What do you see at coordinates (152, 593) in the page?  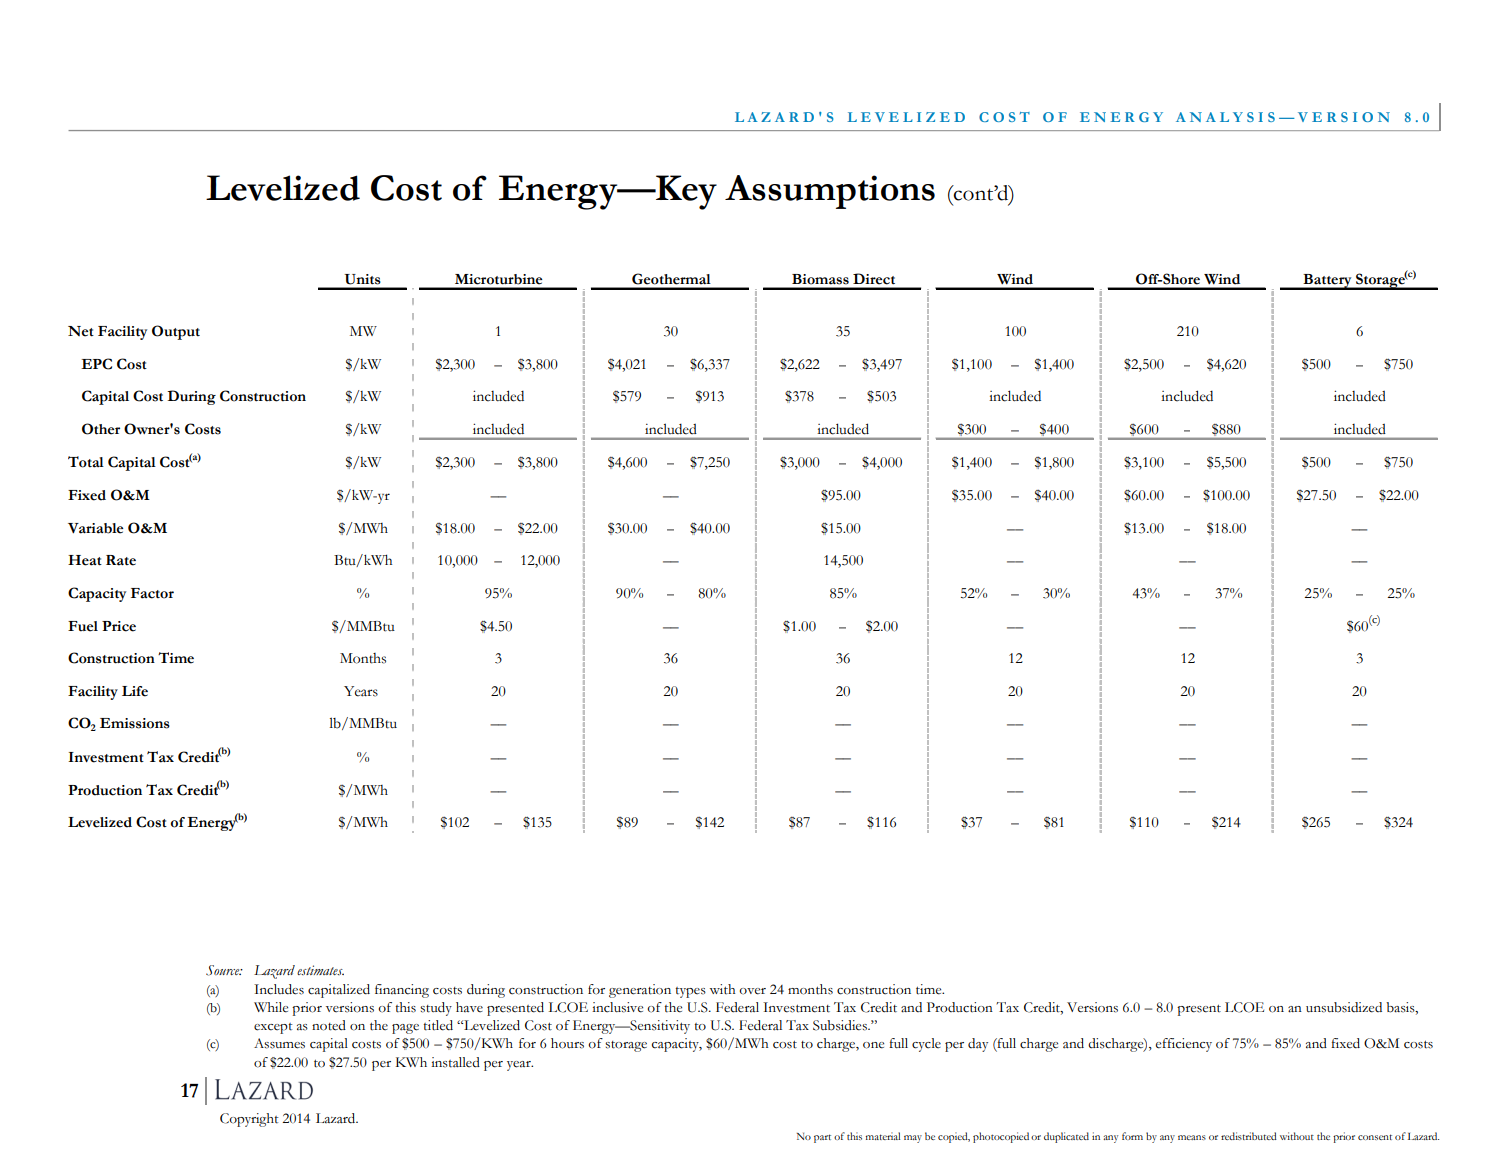 I see `Factor` at bounding box center [152, 593].
